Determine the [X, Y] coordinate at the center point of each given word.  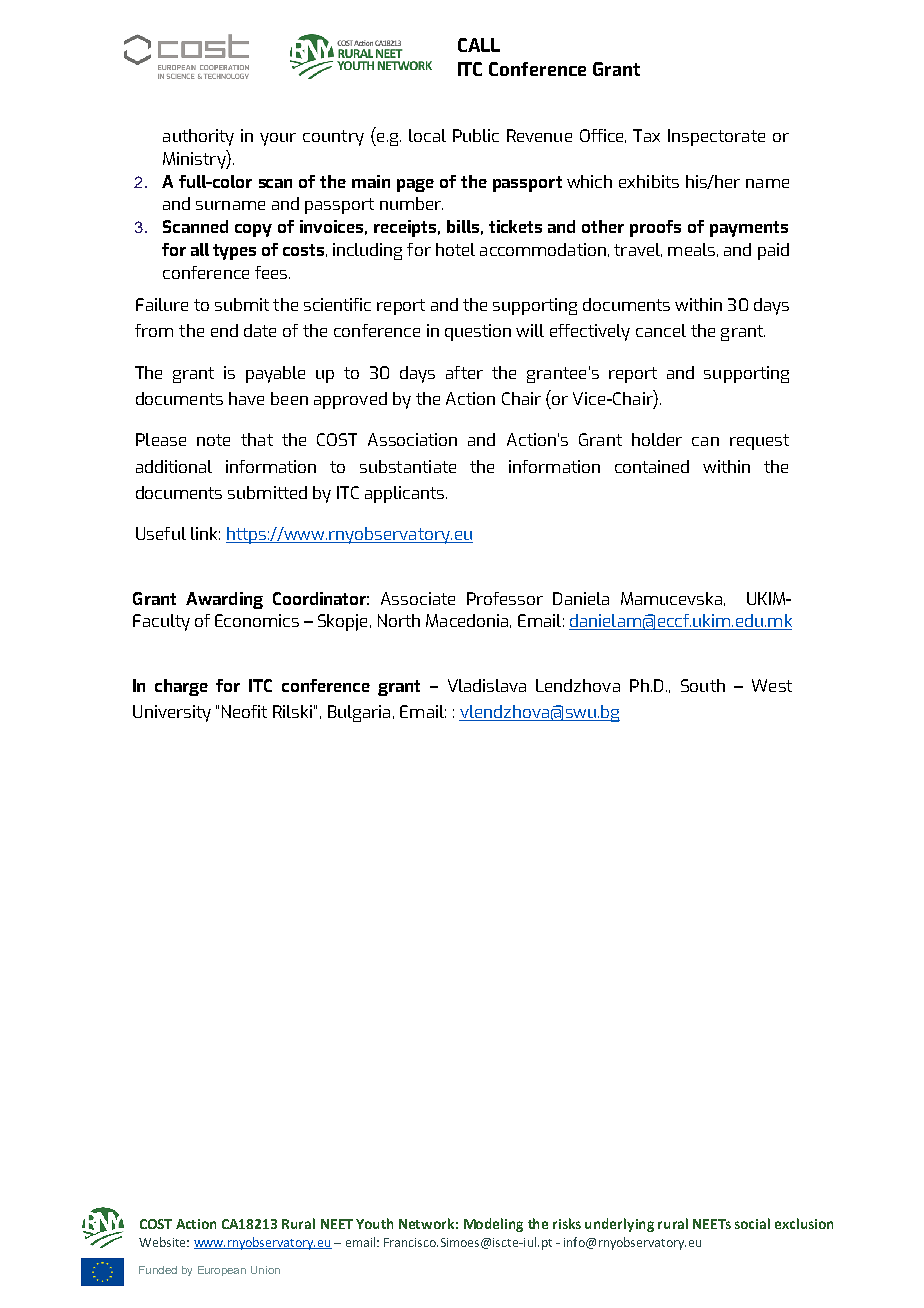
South [703, 685]
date [260, 330]
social [752, 1223]
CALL [479, 45]
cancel [661, 330]
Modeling [493, 1225]
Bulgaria [359, 713]
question [478, 332]
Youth [374, 1223]
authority [198, 137]
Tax [646, 135]
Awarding [224, 600]
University [172, 713]
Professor [505, 598]
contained [652, 466]
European [222, 1271]
